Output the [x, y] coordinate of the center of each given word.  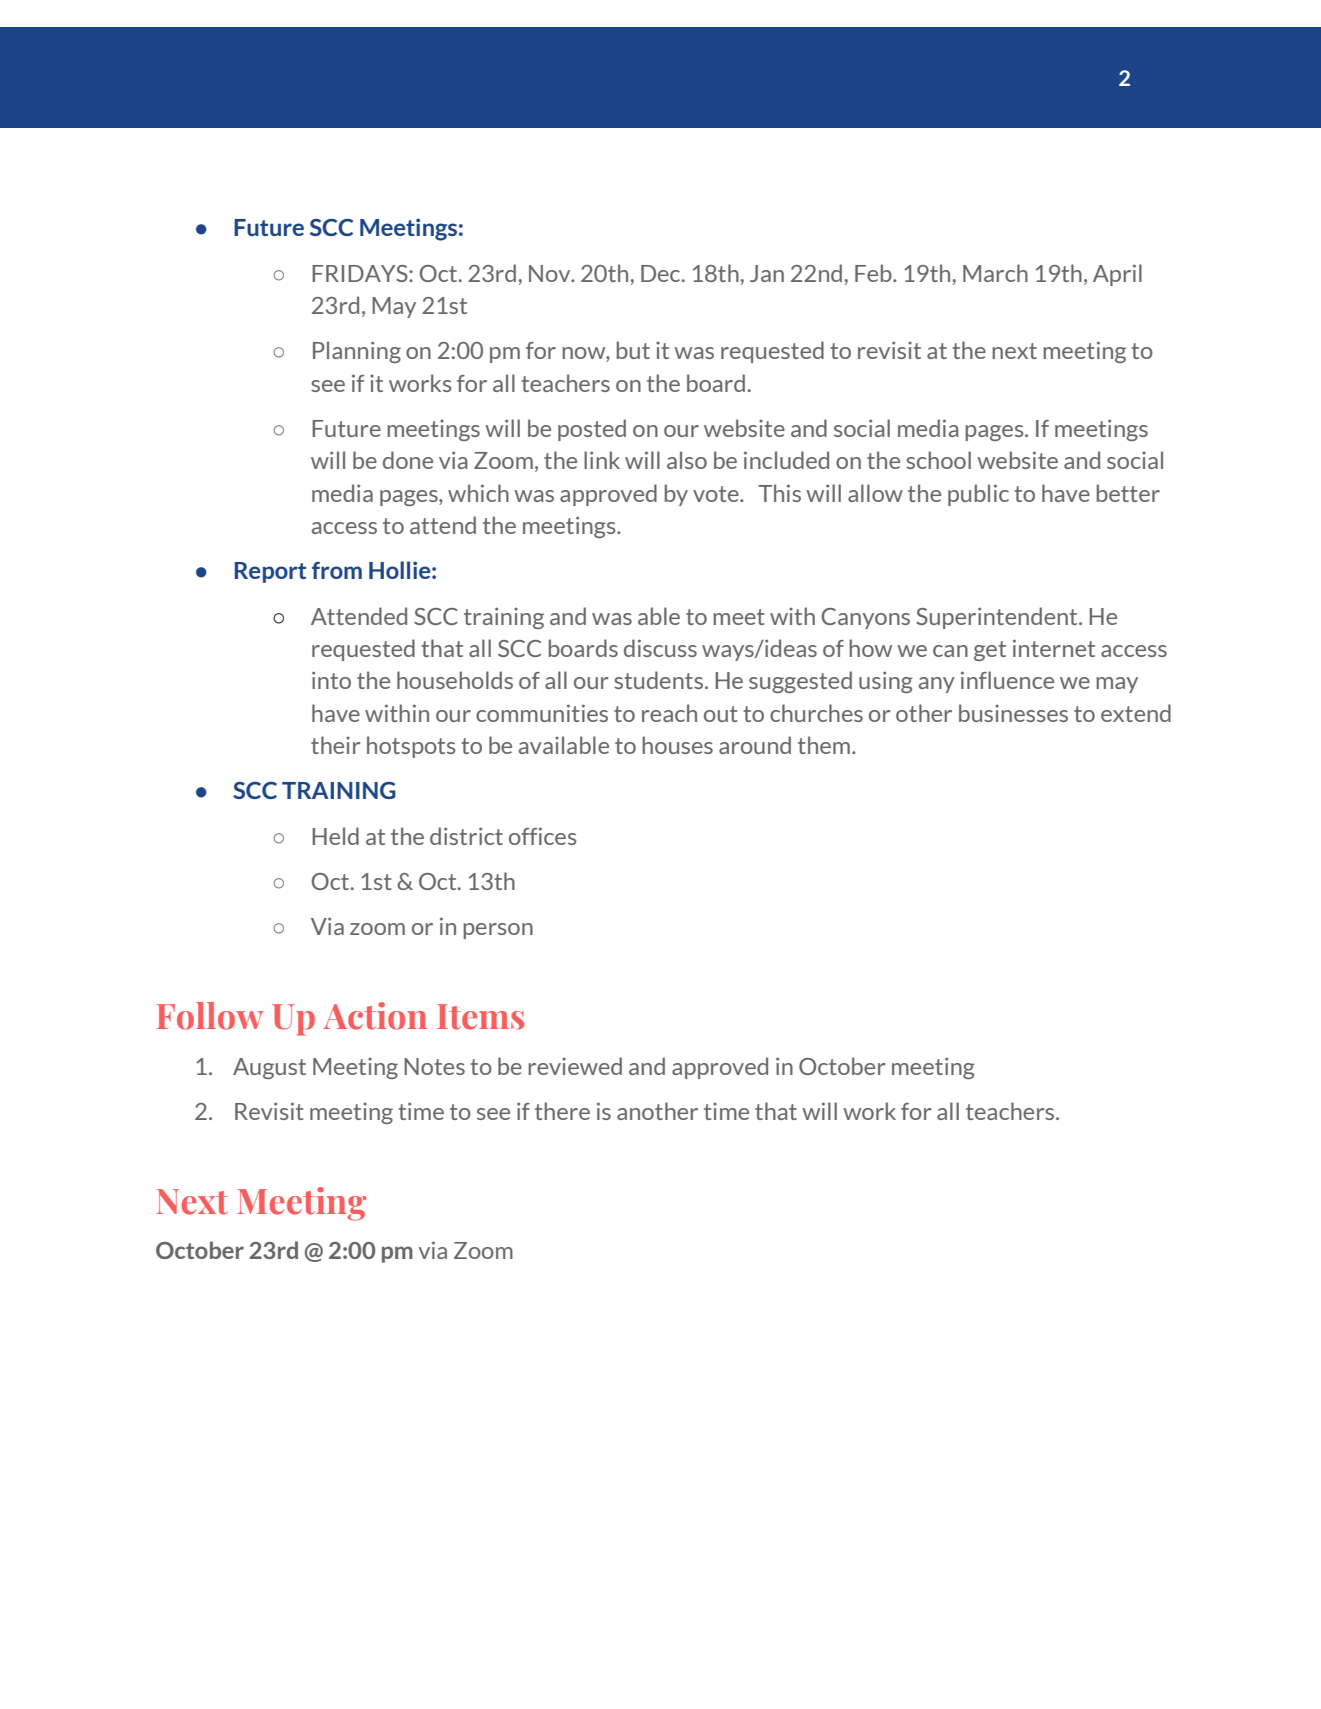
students [660, 680]
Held [335, 836]
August [269, 1068]
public [978, 495]
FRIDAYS [361, 273]
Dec [662, 273]
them [824, 745]
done [408, 460]
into [331, 680]
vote [717, 494]
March [995, 273]
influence [1007, 680]
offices [543, 836]
